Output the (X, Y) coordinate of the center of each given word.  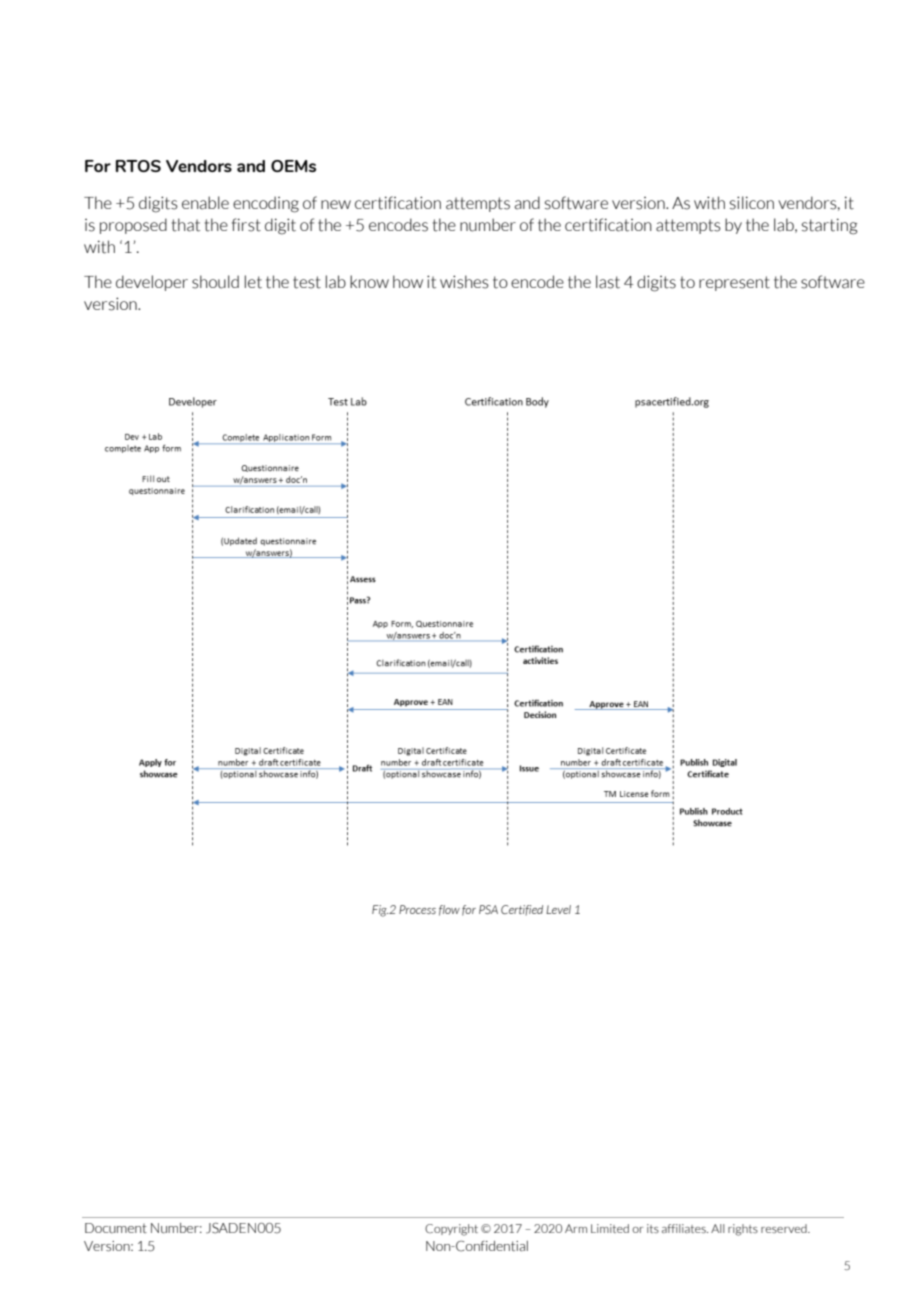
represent (734, 283)
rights (743, 1230)
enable (205, 203)
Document (116, 1228)
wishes (464, 282)
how (408, 281)
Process (417, 909)
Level (558, 909)
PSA (488, 909)
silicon (752, 203)
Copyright (451, 1230)
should (215, 282)
